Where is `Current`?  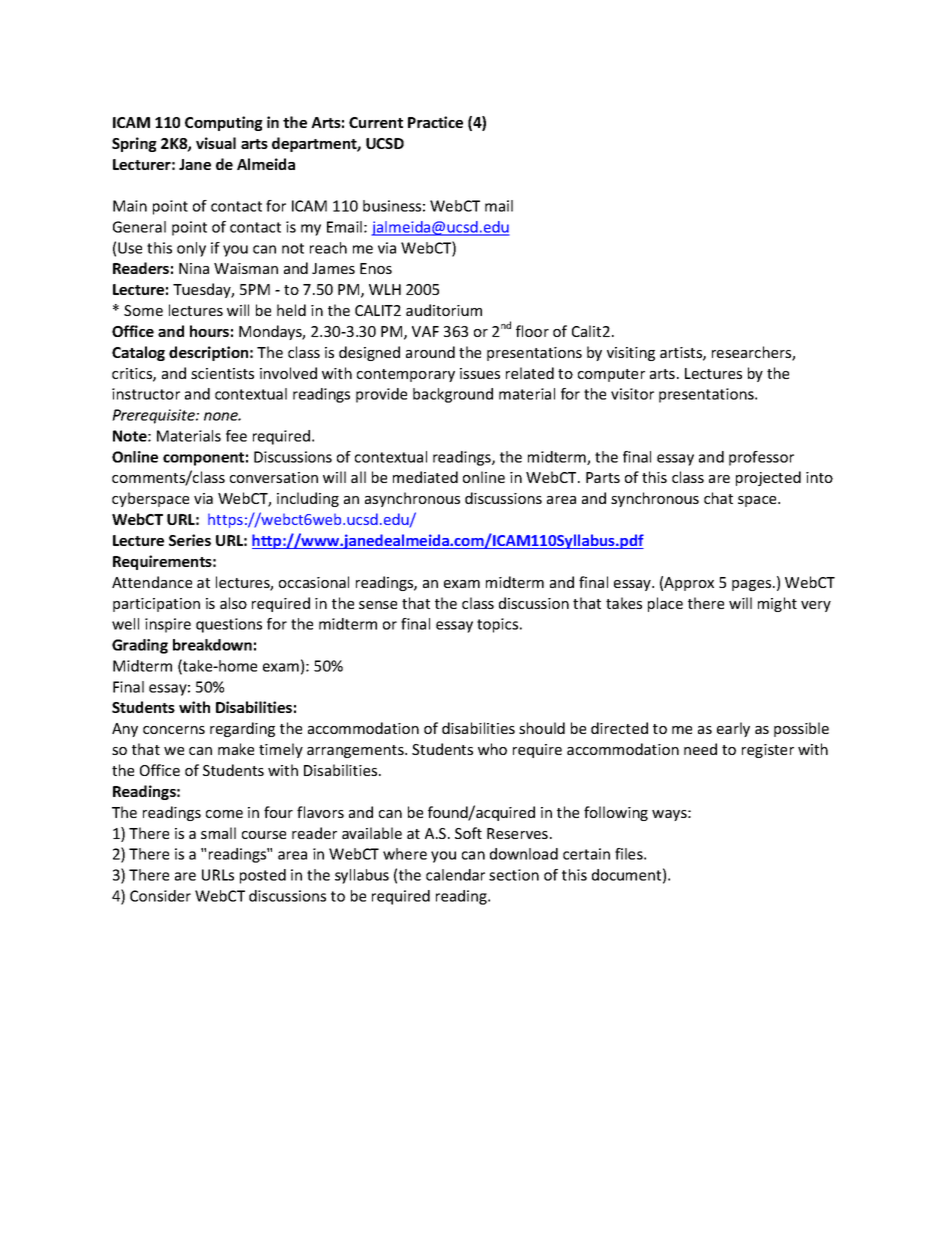 Current is located at coordinates (376, 122).
